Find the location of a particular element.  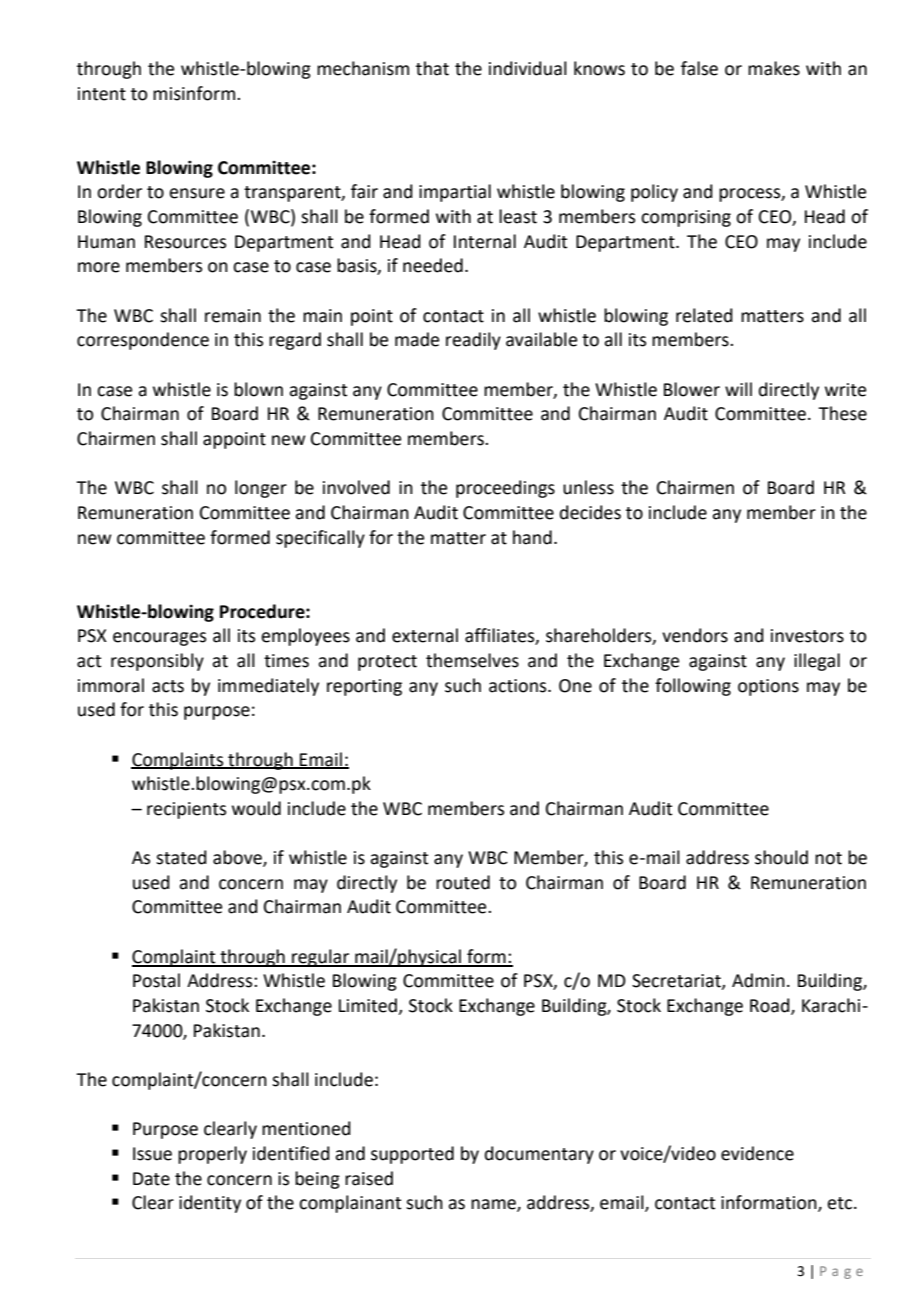

that is located at coordinates (432, 68).
